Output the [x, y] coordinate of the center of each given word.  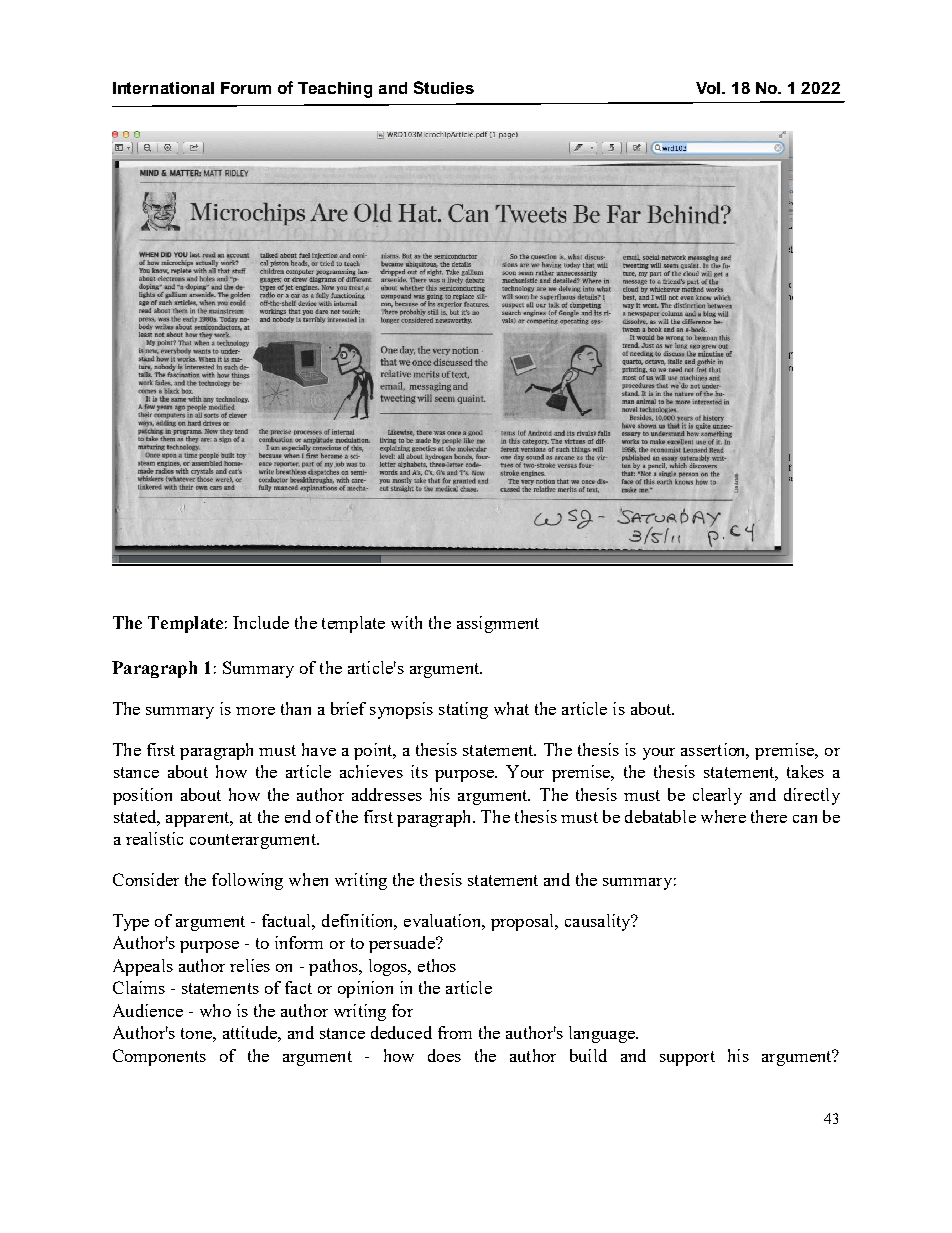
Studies [444, 87]
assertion [715, 751]
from [455, 1032]
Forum [246, 88]
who [215, 1010]
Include [261, 622]
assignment [498, 624]
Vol [709, 88]
